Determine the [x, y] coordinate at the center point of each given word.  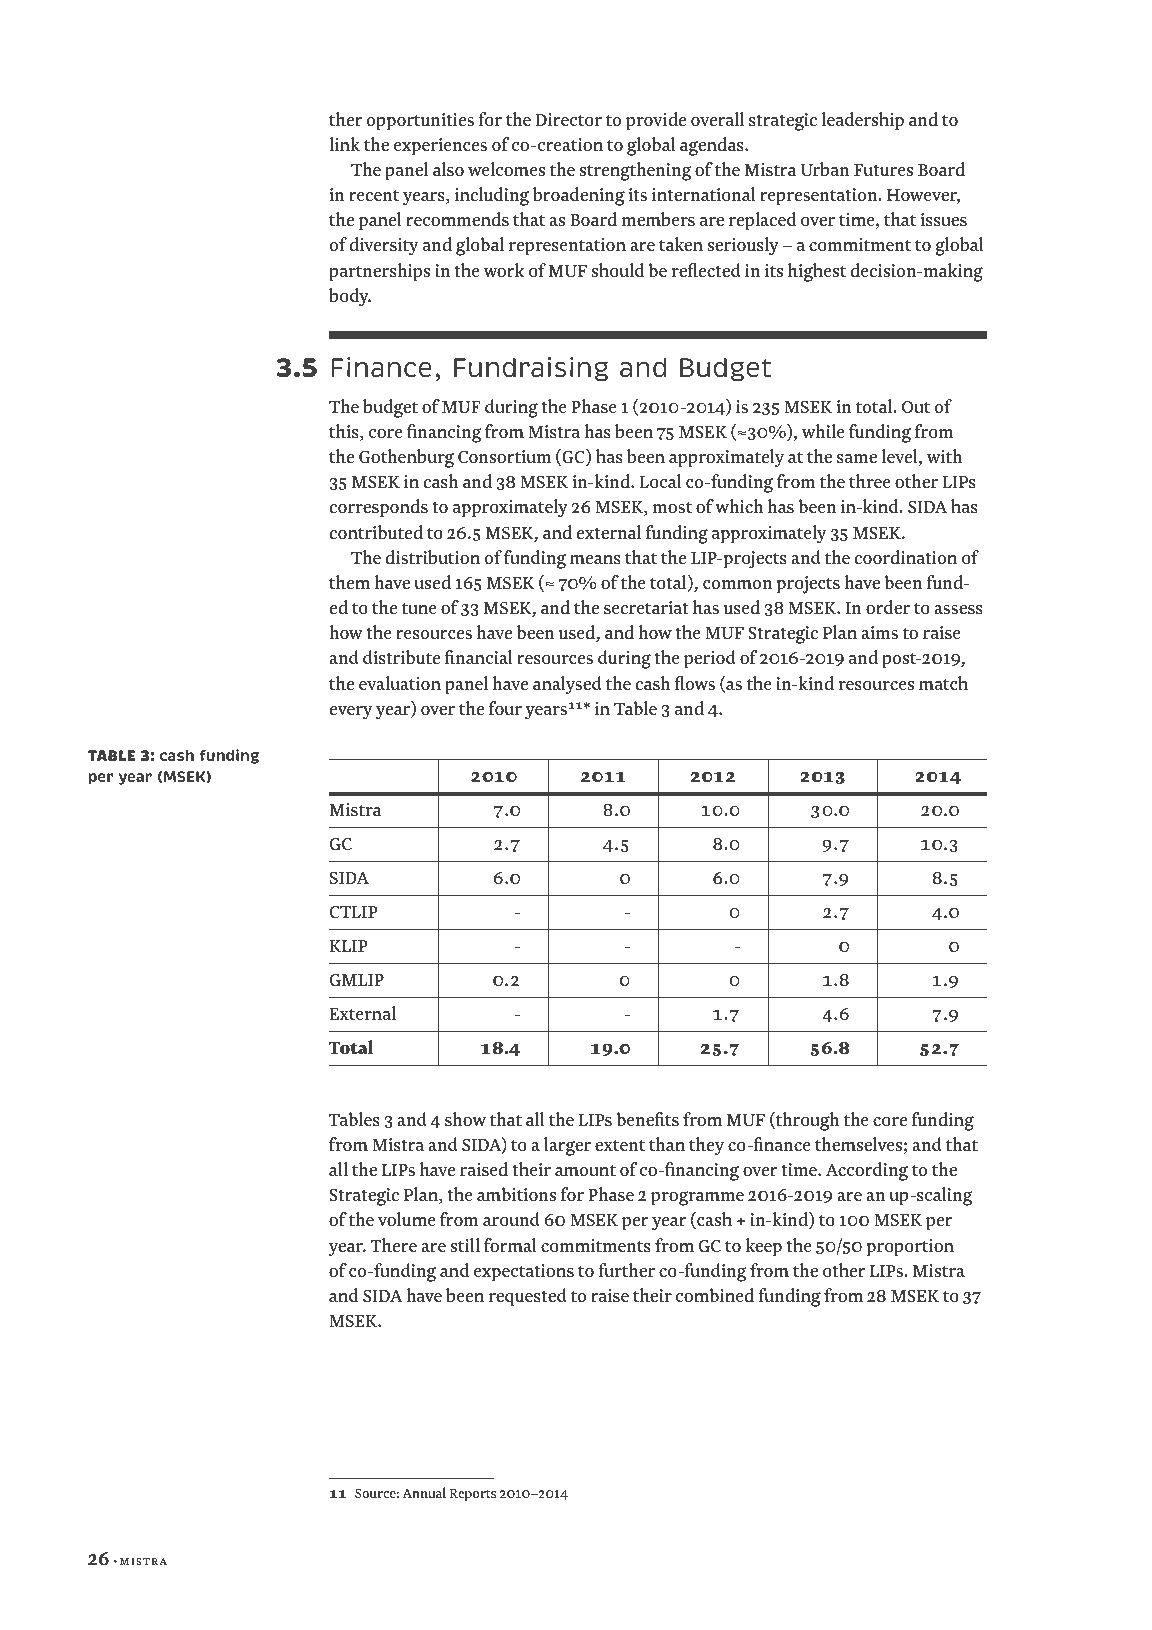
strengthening [635, 171]
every [351, 713]
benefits [647, 1119]
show [465, 1119]
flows [695, 683]
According [867, 1171]
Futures [883, 170]
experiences [440, 147]
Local [661, 481]
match [943, 683]
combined [715, 1295]
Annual [424, 1492]
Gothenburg [406, 458]
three [870, 481]
